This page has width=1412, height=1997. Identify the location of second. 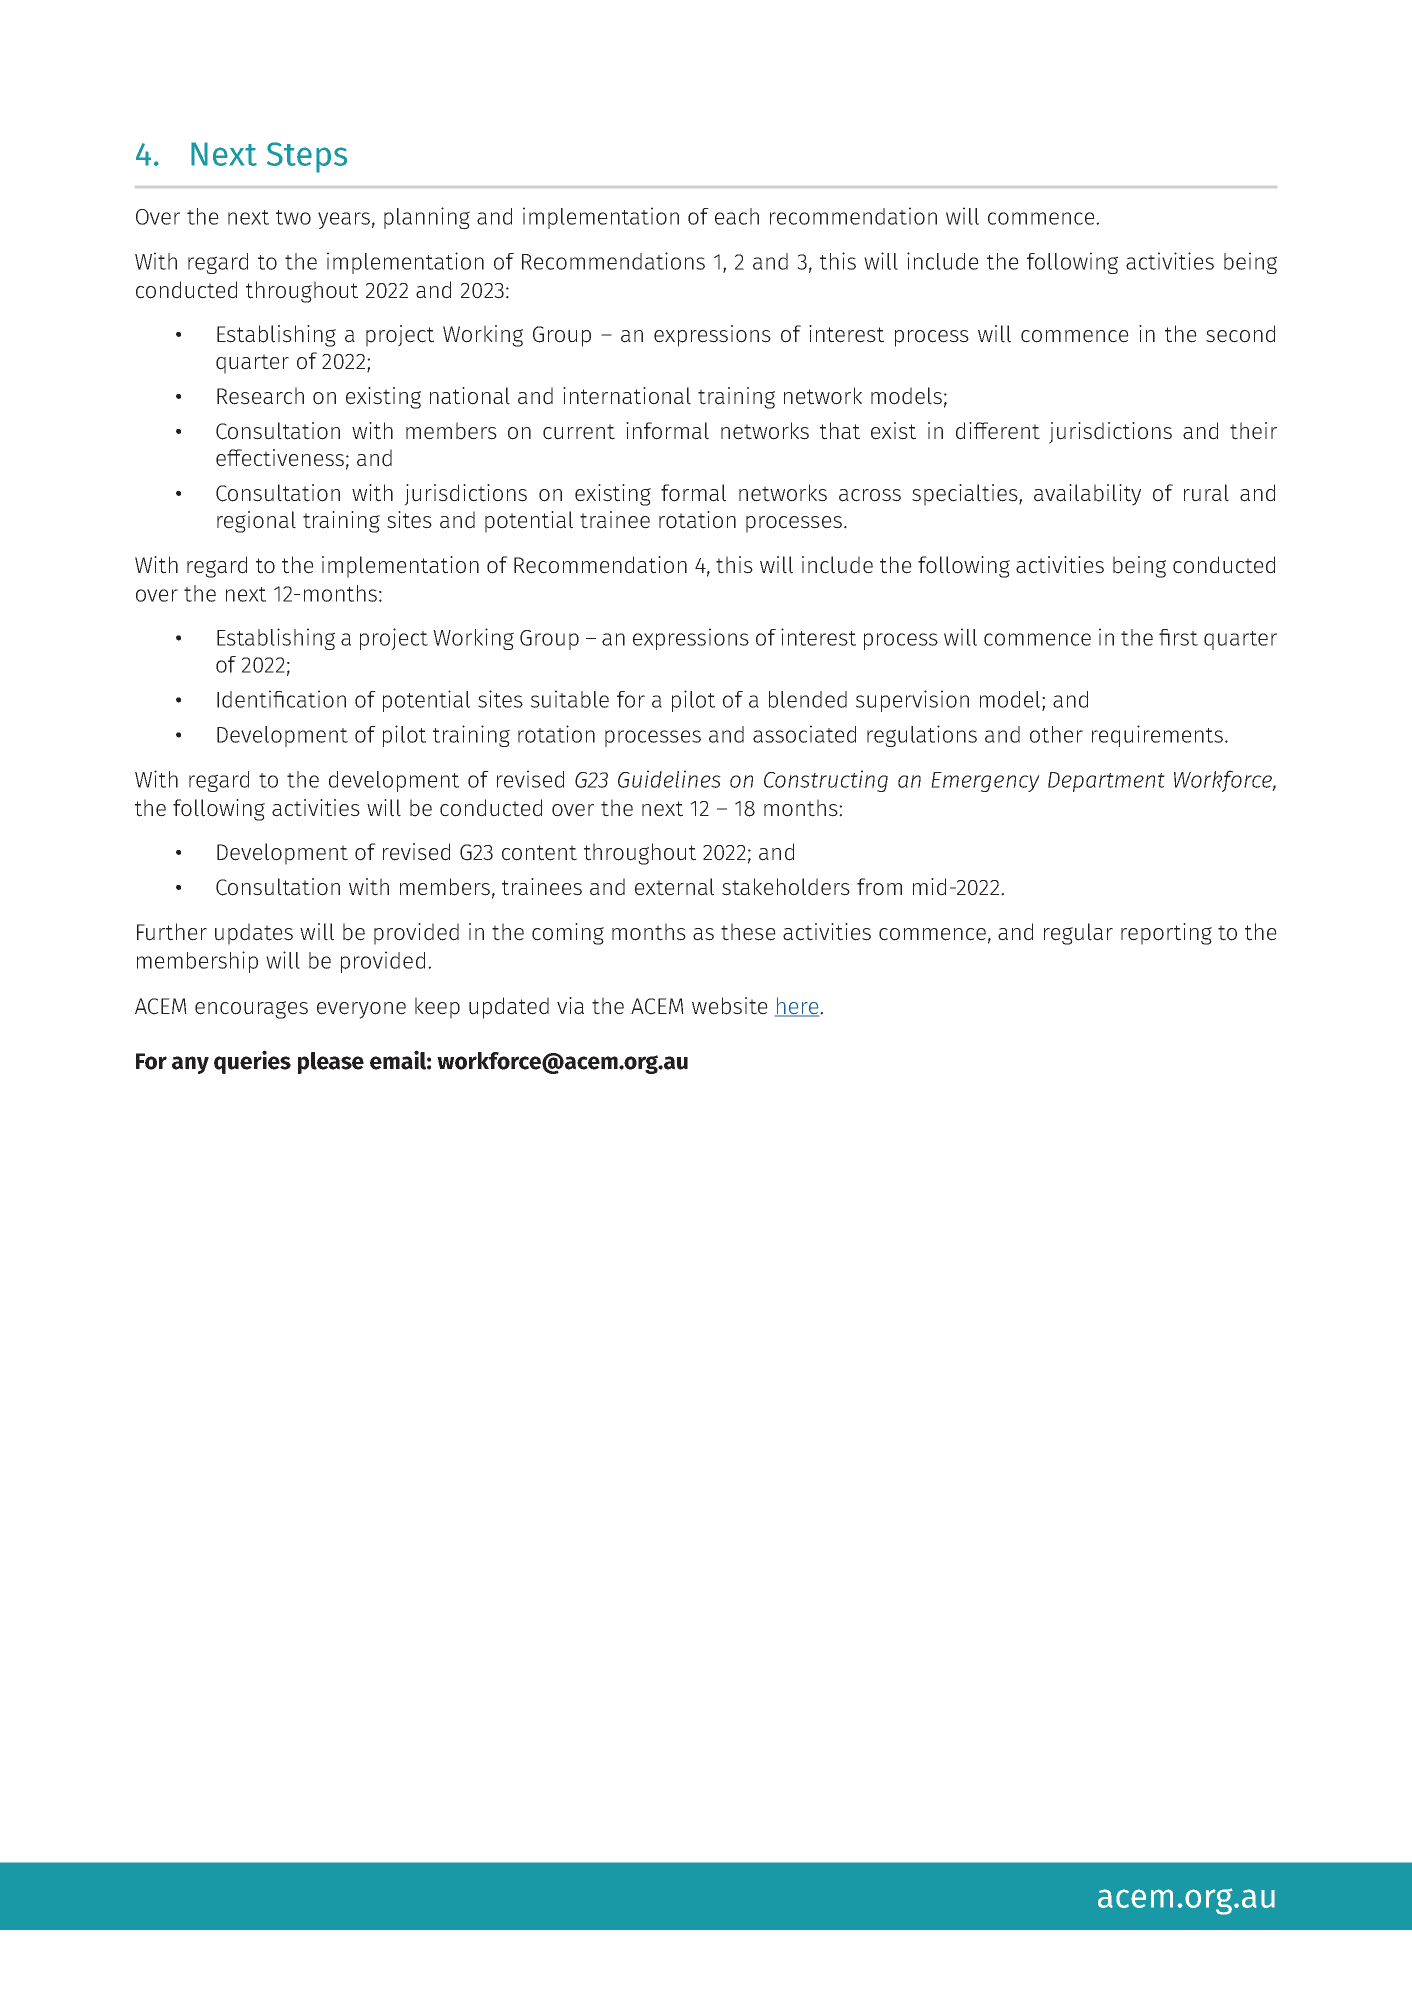
(1240, 334).
